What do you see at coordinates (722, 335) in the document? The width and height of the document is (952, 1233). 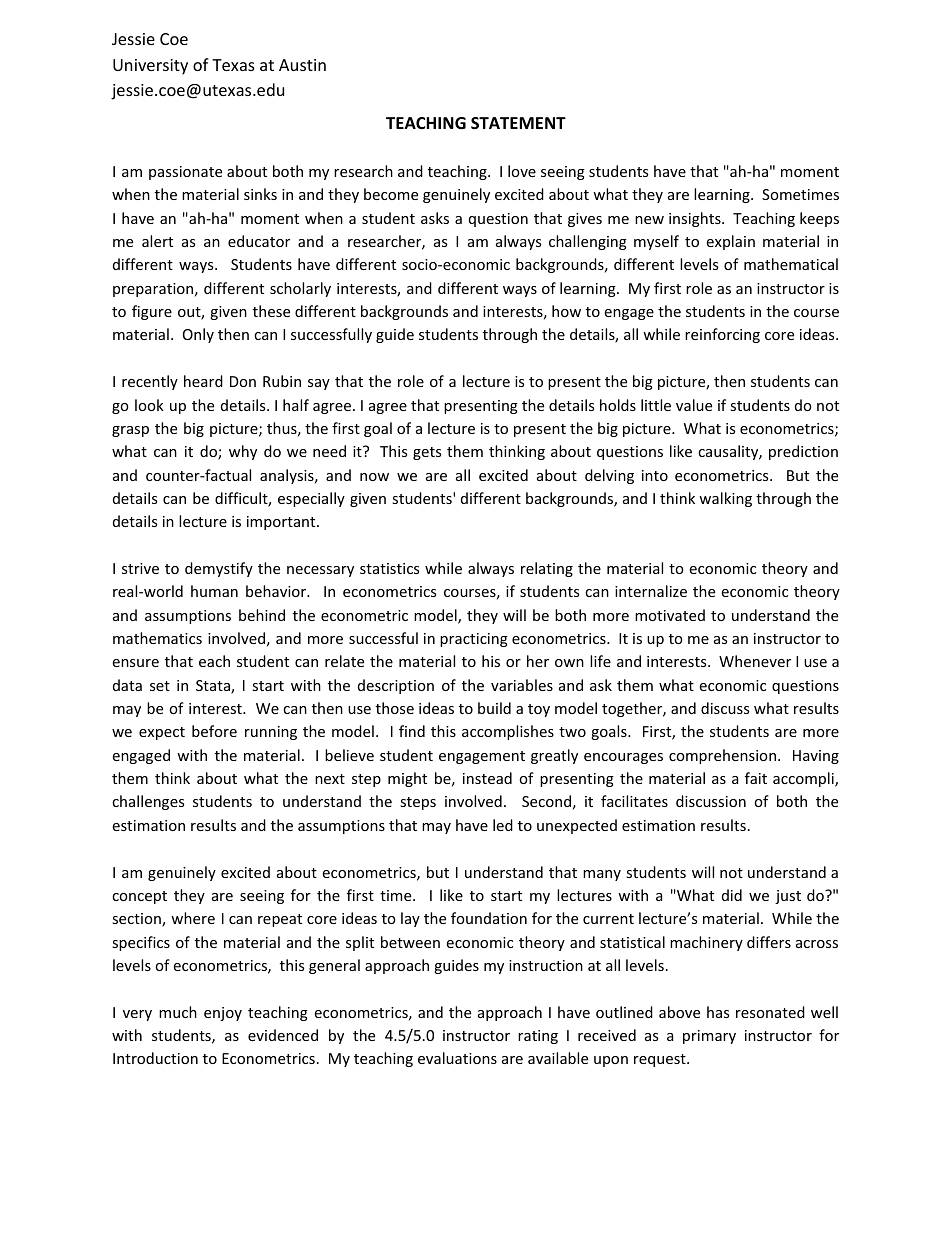 I see `reinforcing` at bounding box center [722, 335].
